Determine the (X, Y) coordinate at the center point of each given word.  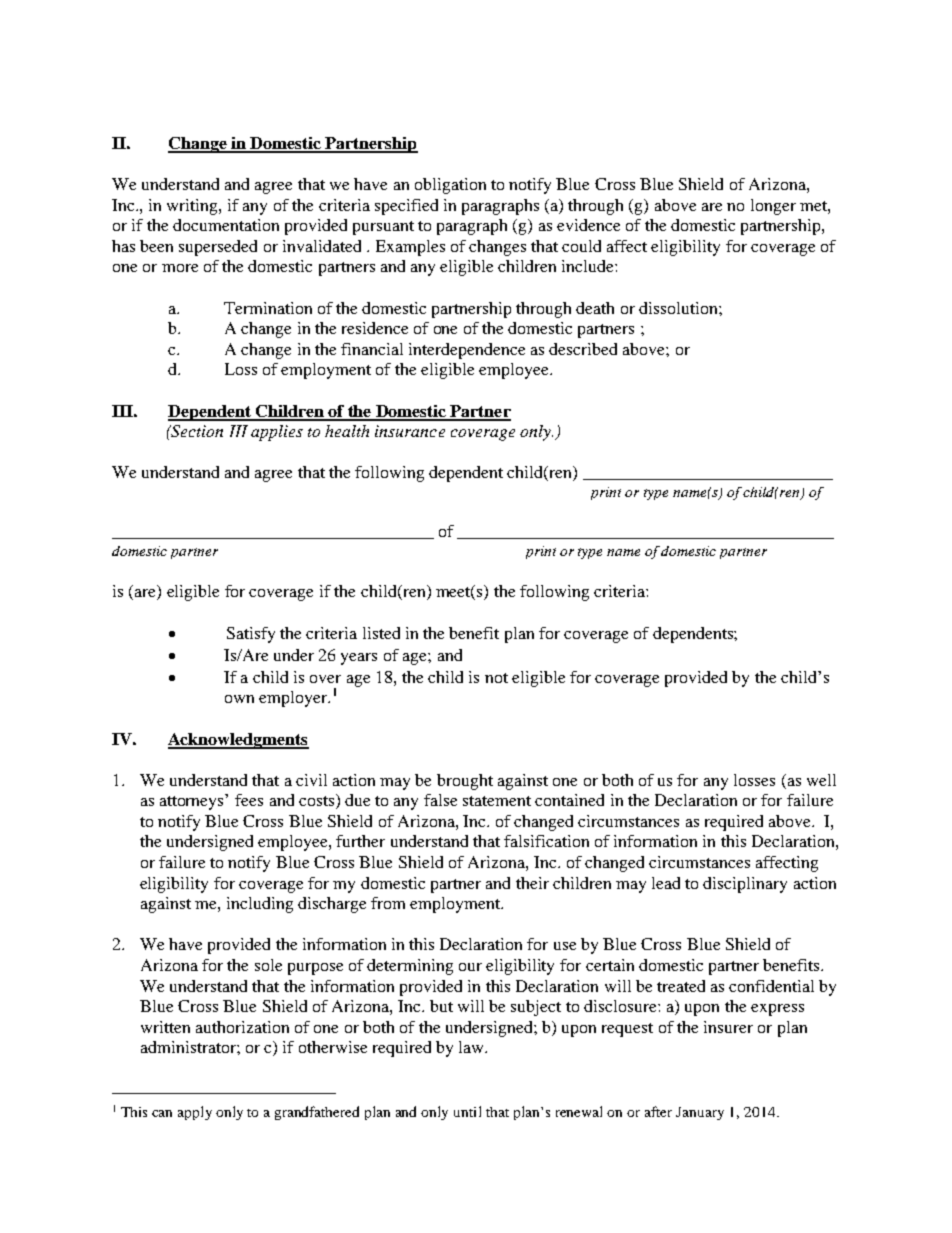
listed (381, 633)
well (821, 780)
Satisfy (251, 635)
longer (773, 207)
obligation (450, 186)
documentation (226, 225)
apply (195, 1113)
